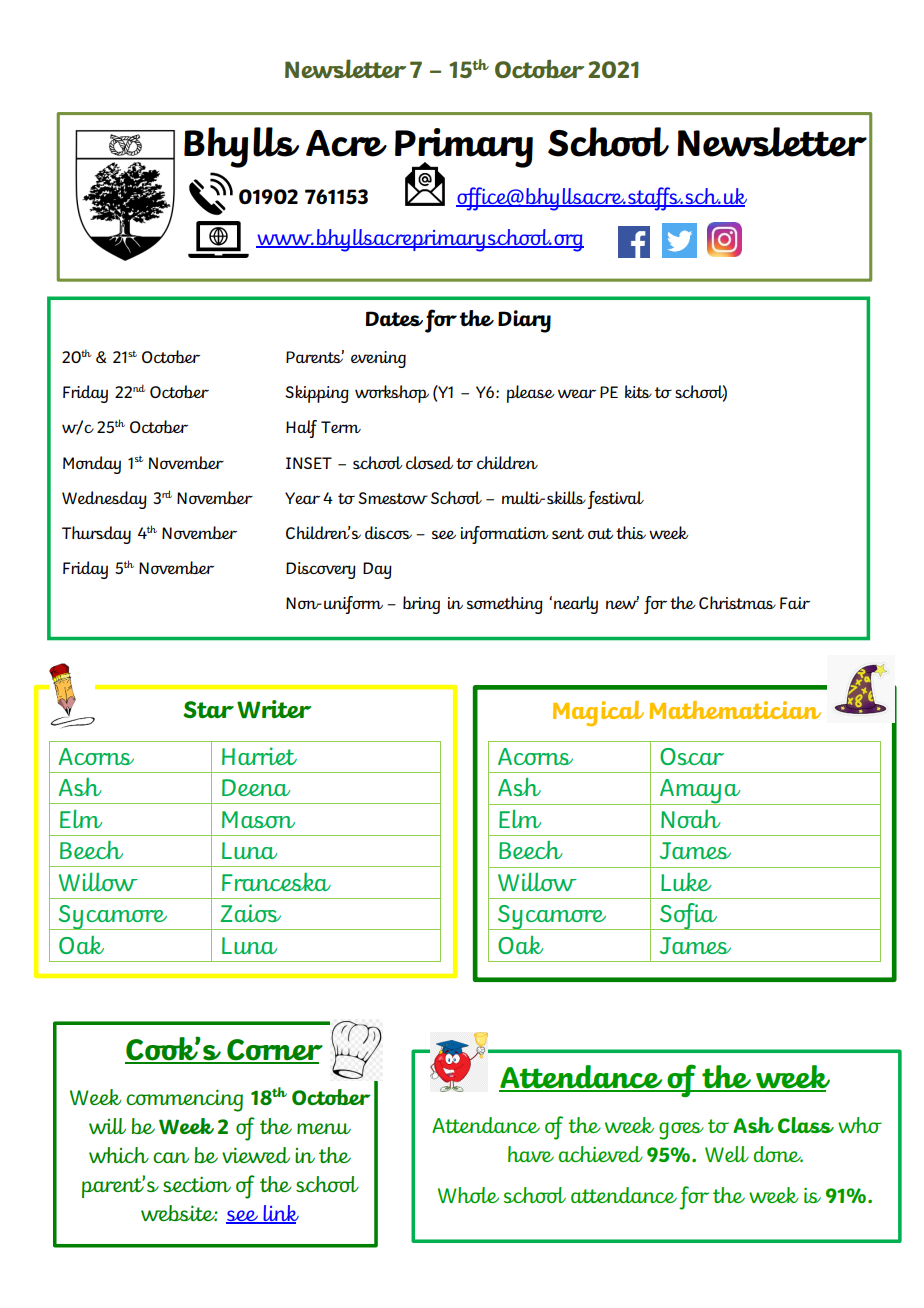 Image resolution: width=924 pixels, height=1308 pixels. I want to click on Dates, so click(394, 318).
